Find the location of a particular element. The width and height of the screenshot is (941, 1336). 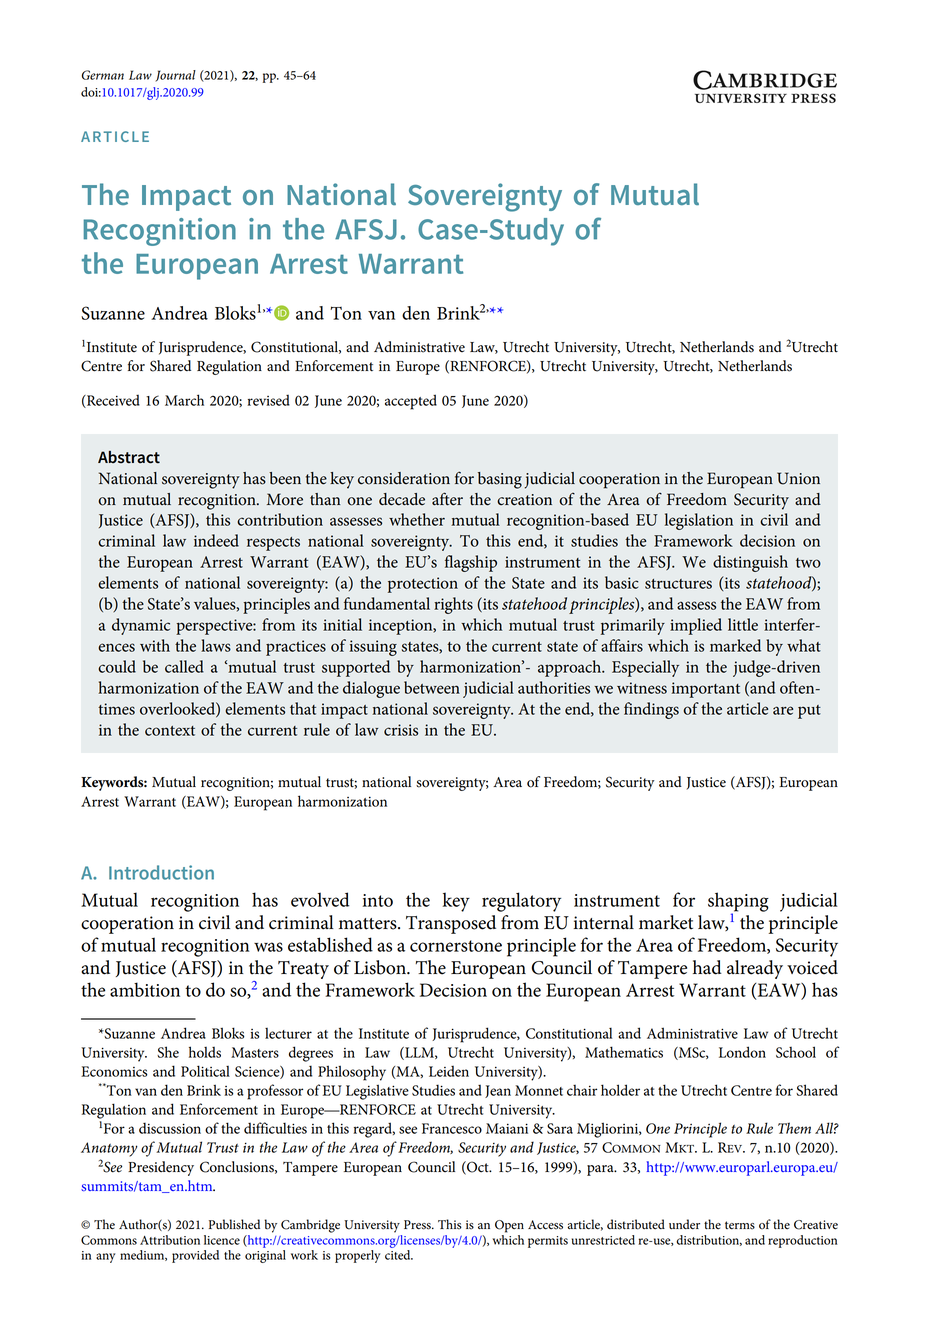

Union is located at coordinates (798, 478).
